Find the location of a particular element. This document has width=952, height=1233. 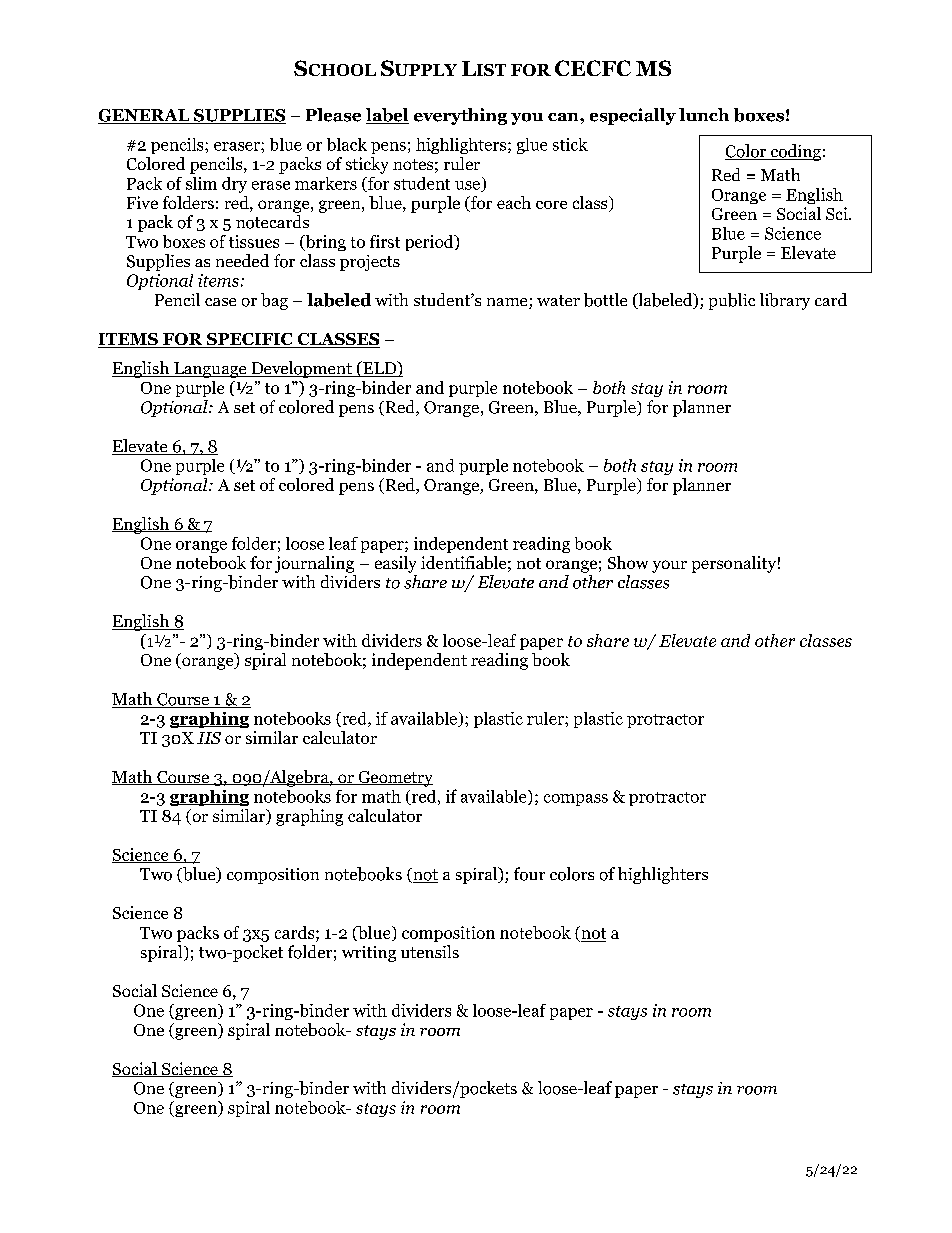

your is located at coordinates (669, 566).
